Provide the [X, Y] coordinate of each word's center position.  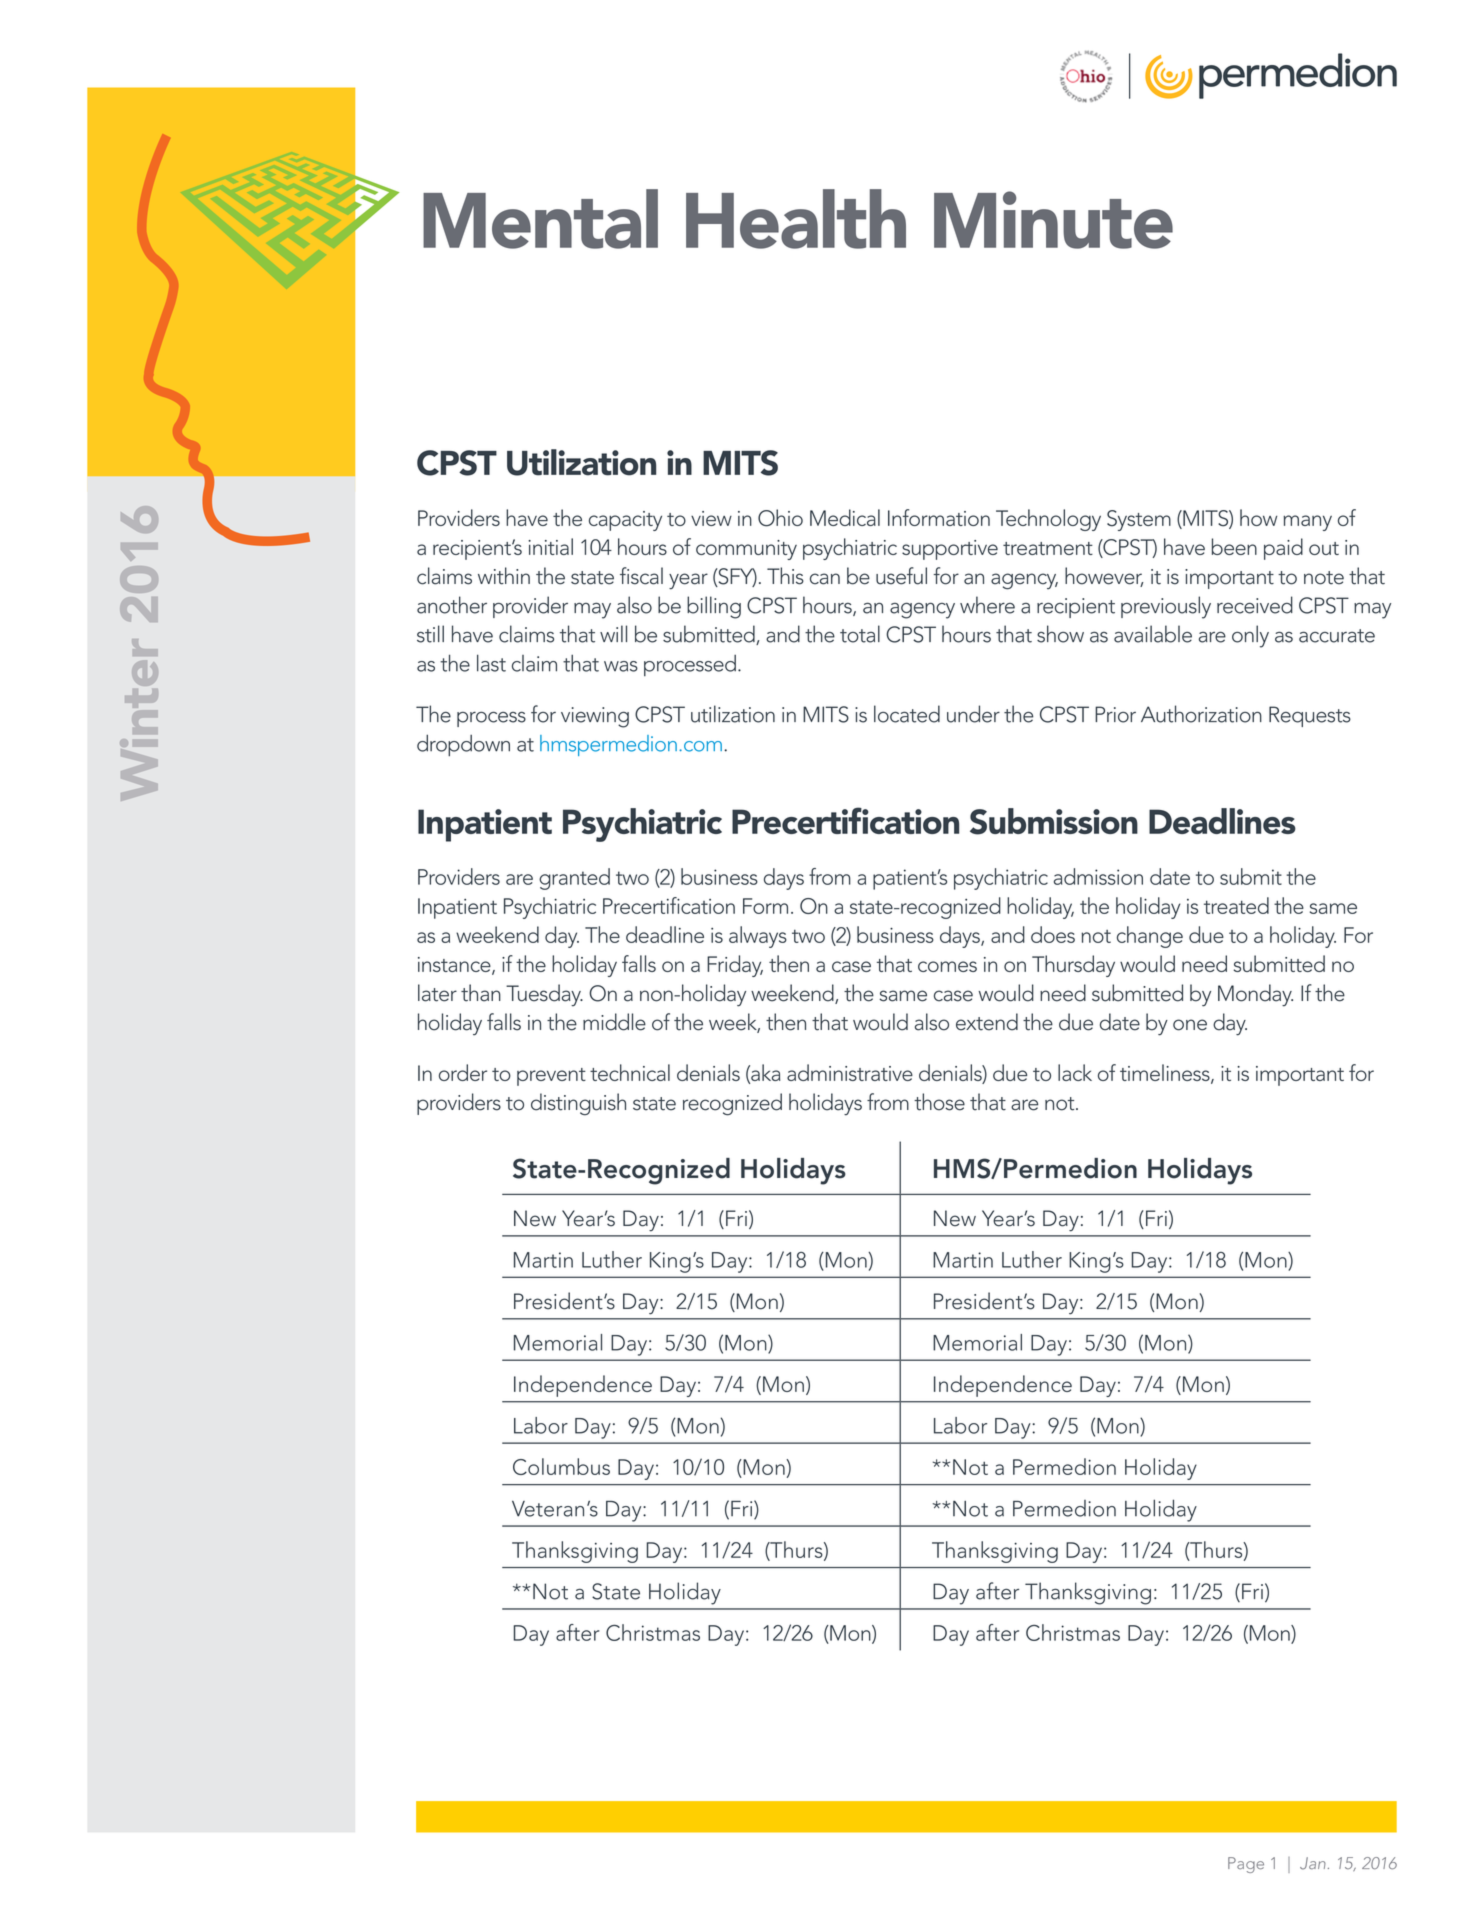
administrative [850, 1072]
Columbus [561, 1466]
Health [796, 219]
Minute [1053, 220]
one [1190, 1025]
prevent [551, 1077]
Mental [540, 219]
